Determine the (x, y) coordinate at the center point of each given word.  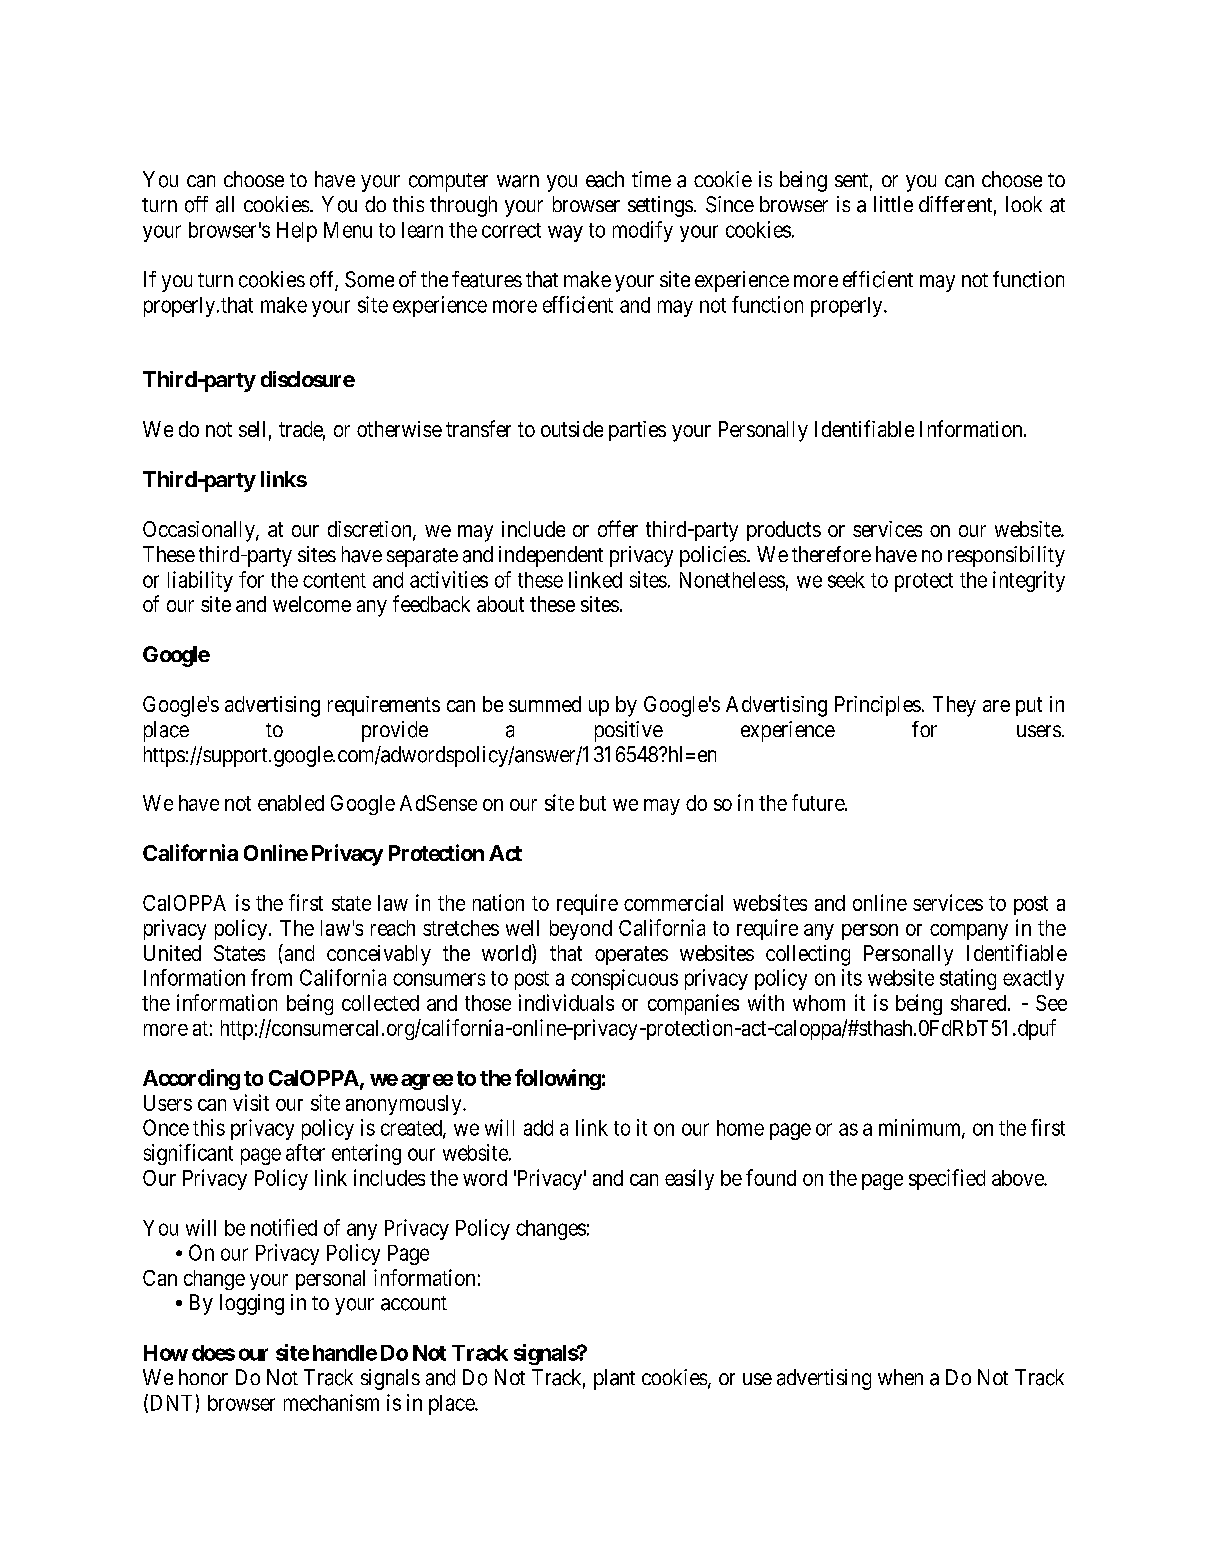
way (565, 233)
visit (251, 1102)
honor (203, 1377)
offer (618, 528)
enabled (291, 803)
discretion (371, 530)
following (558, 1079)
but (593, 803)
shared (980, 1003)
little (893, 204)
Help (297, 232)
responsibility (1006, 556)
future (819, 802)
